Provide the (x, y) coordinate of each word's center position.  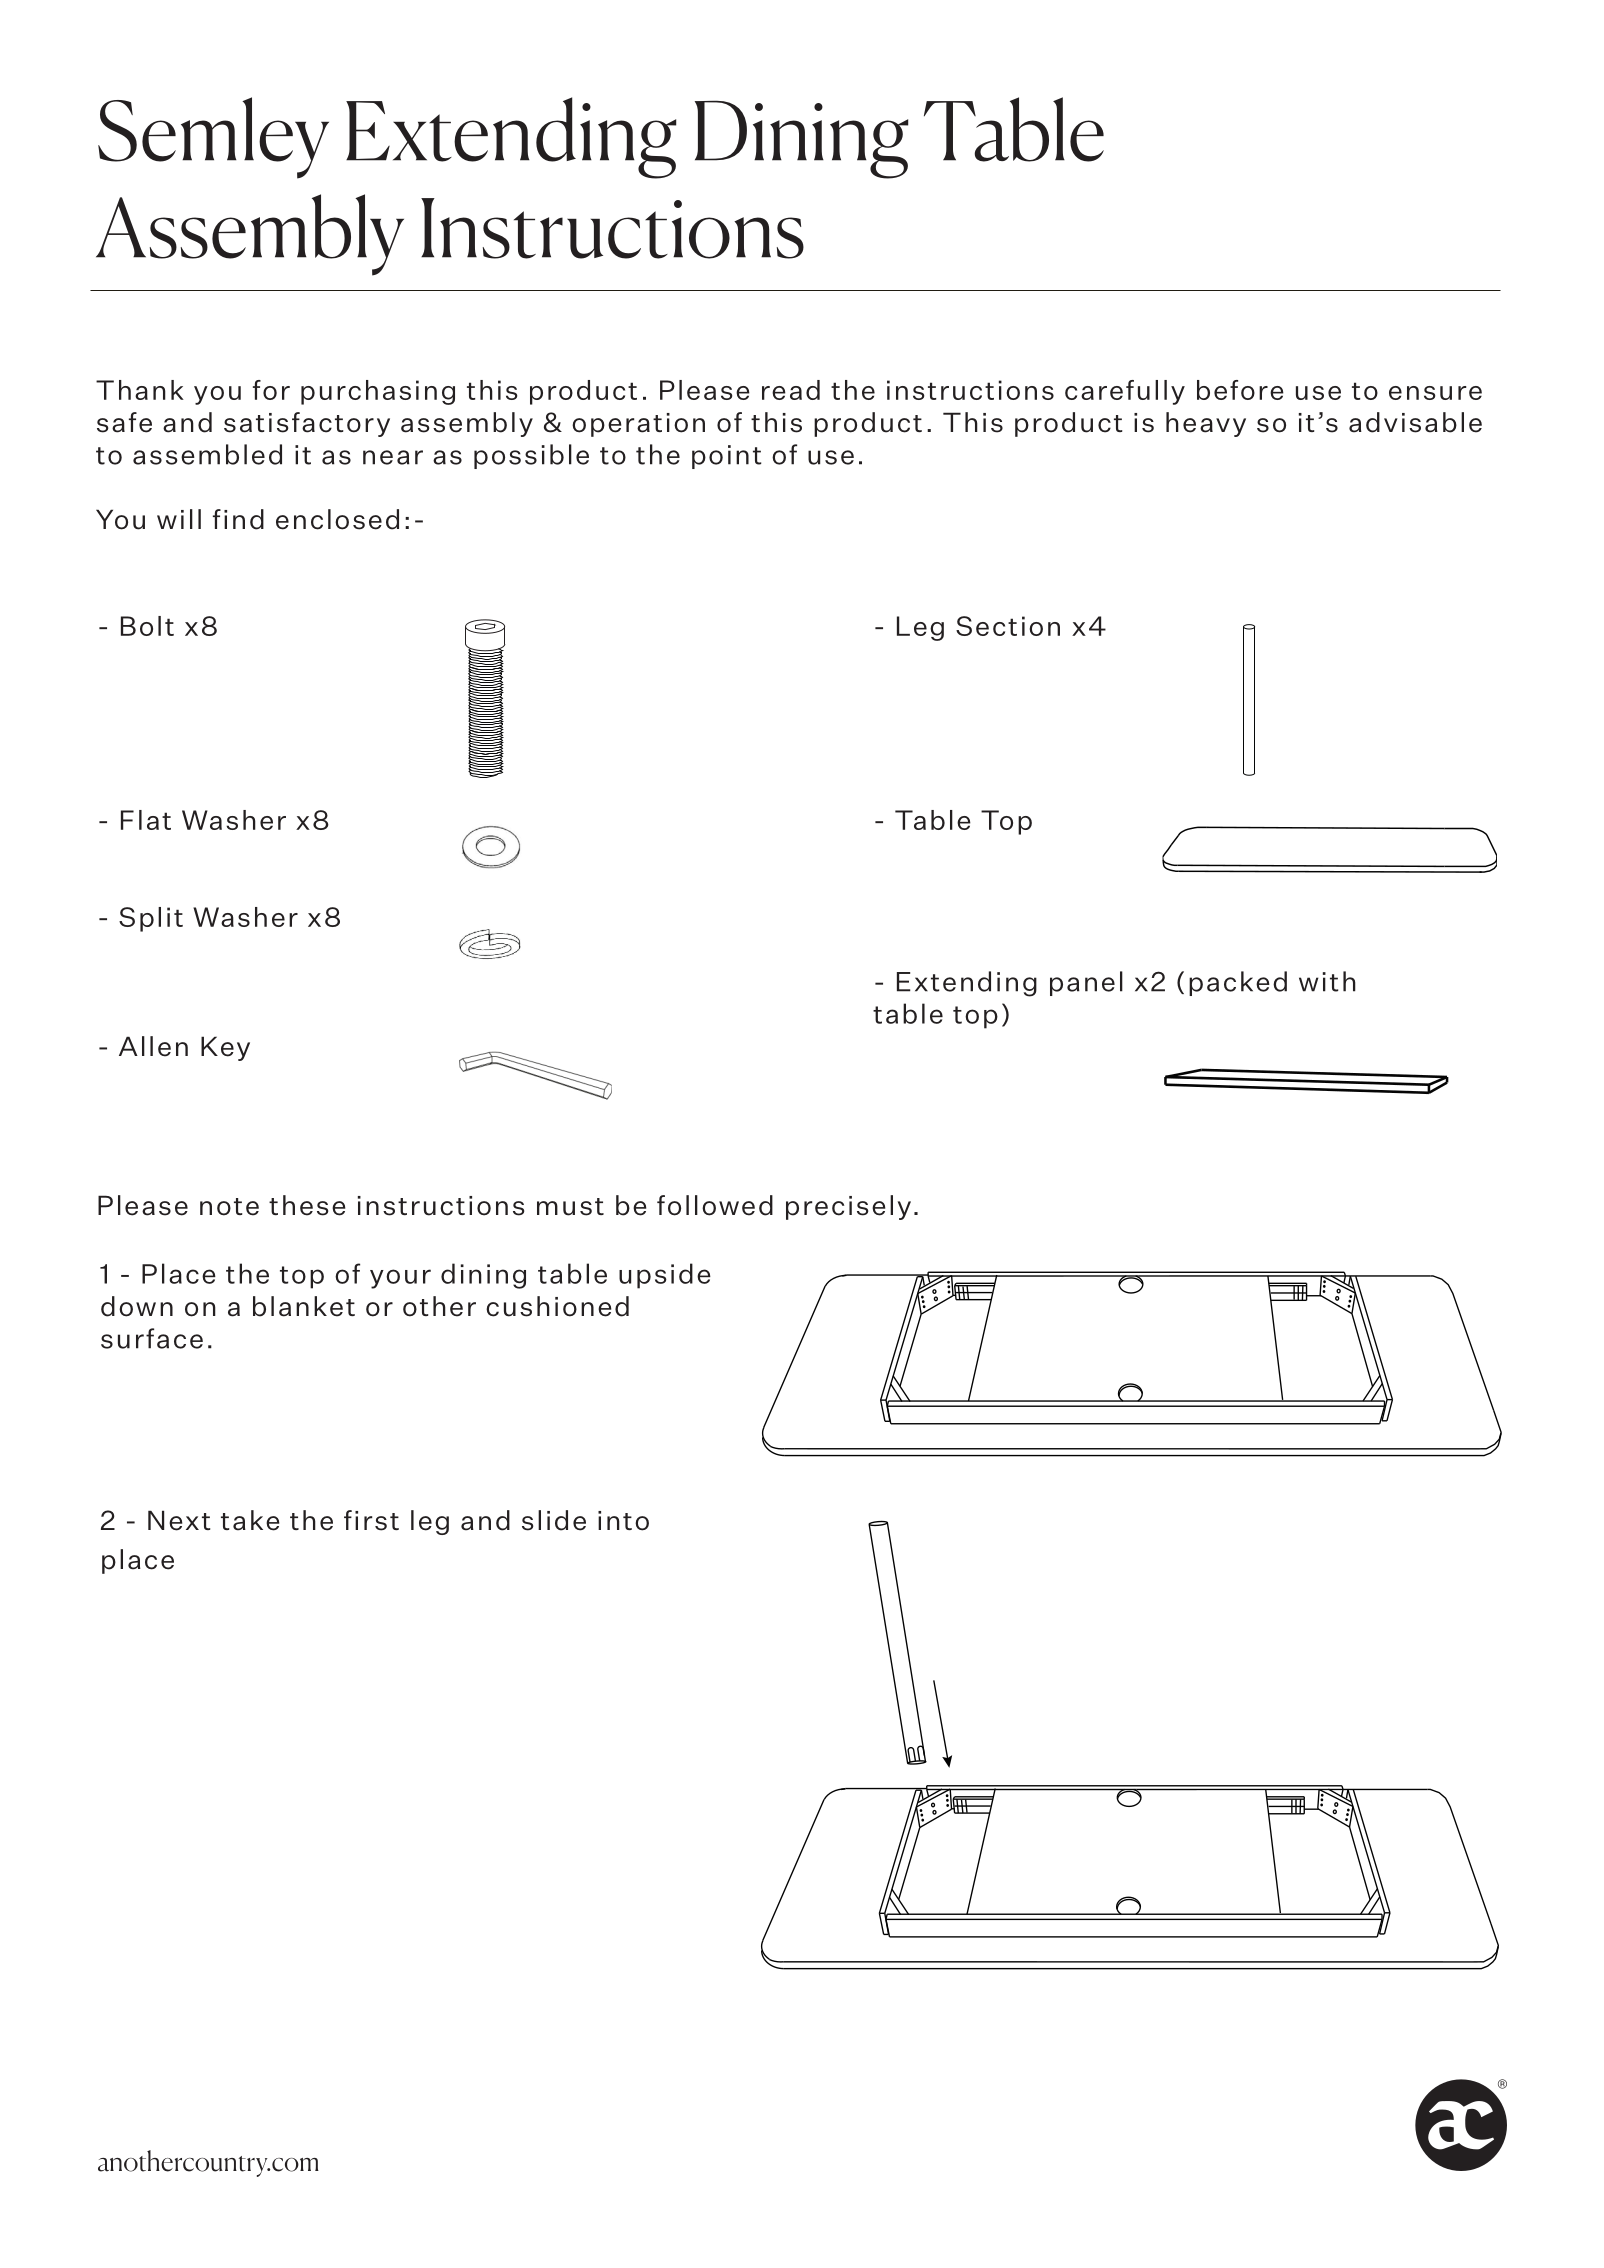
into (623, 1521)
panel (1086, 983)
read (791, 390)
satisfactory (307, 424)
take (250, 1520)
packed (1238, 983)
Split (151, 919)
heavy (1206, 424)
